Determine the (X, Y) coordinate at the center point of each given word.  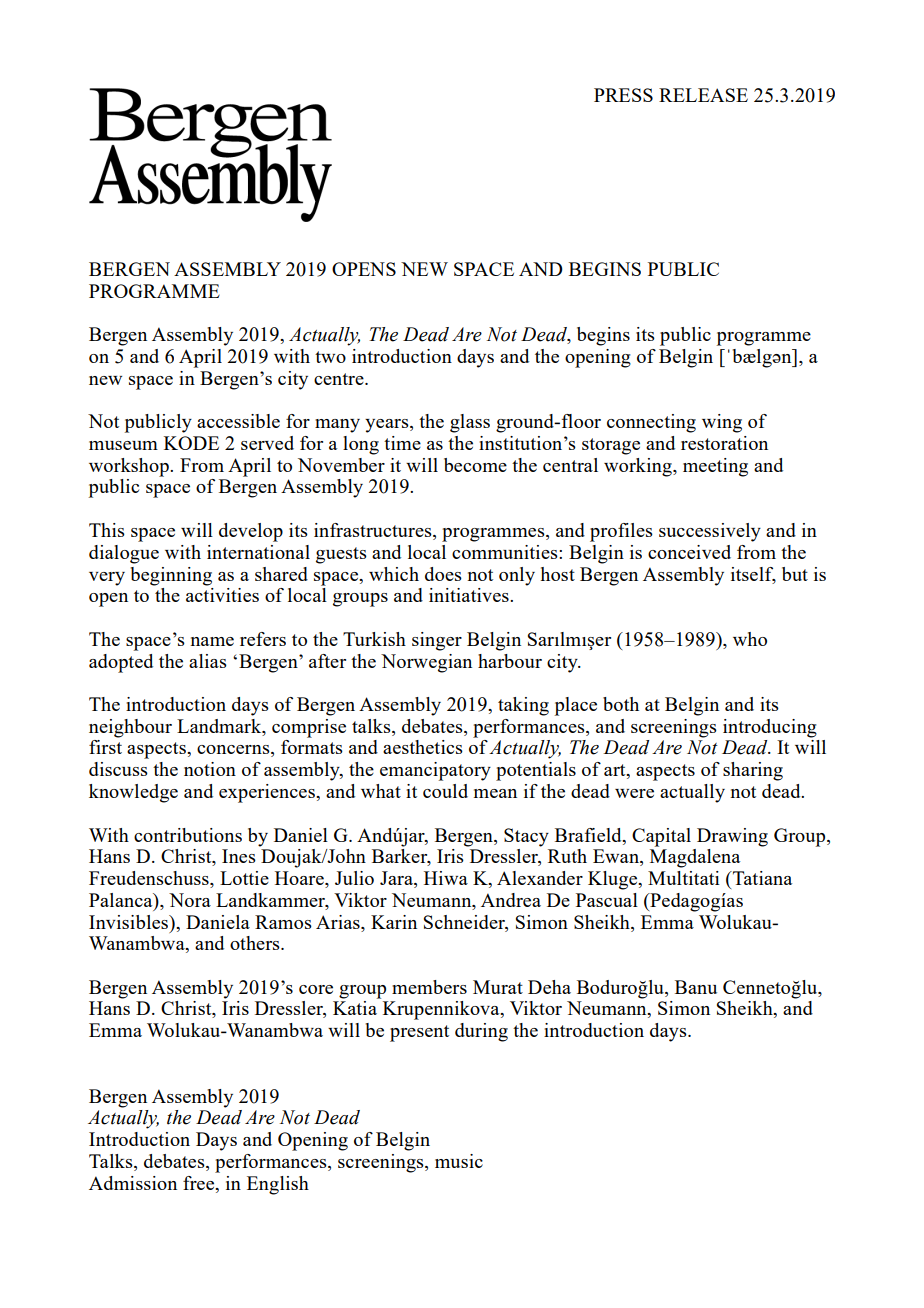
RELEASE (703, 95)
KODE (191, 443)
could (445, 791)
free (200, 1183)
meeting (715, 467)
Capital (661, 837)
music (459, 1161)
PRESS (623, 95)
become (475, 465)
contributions (188, 835)
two (330, 357)
